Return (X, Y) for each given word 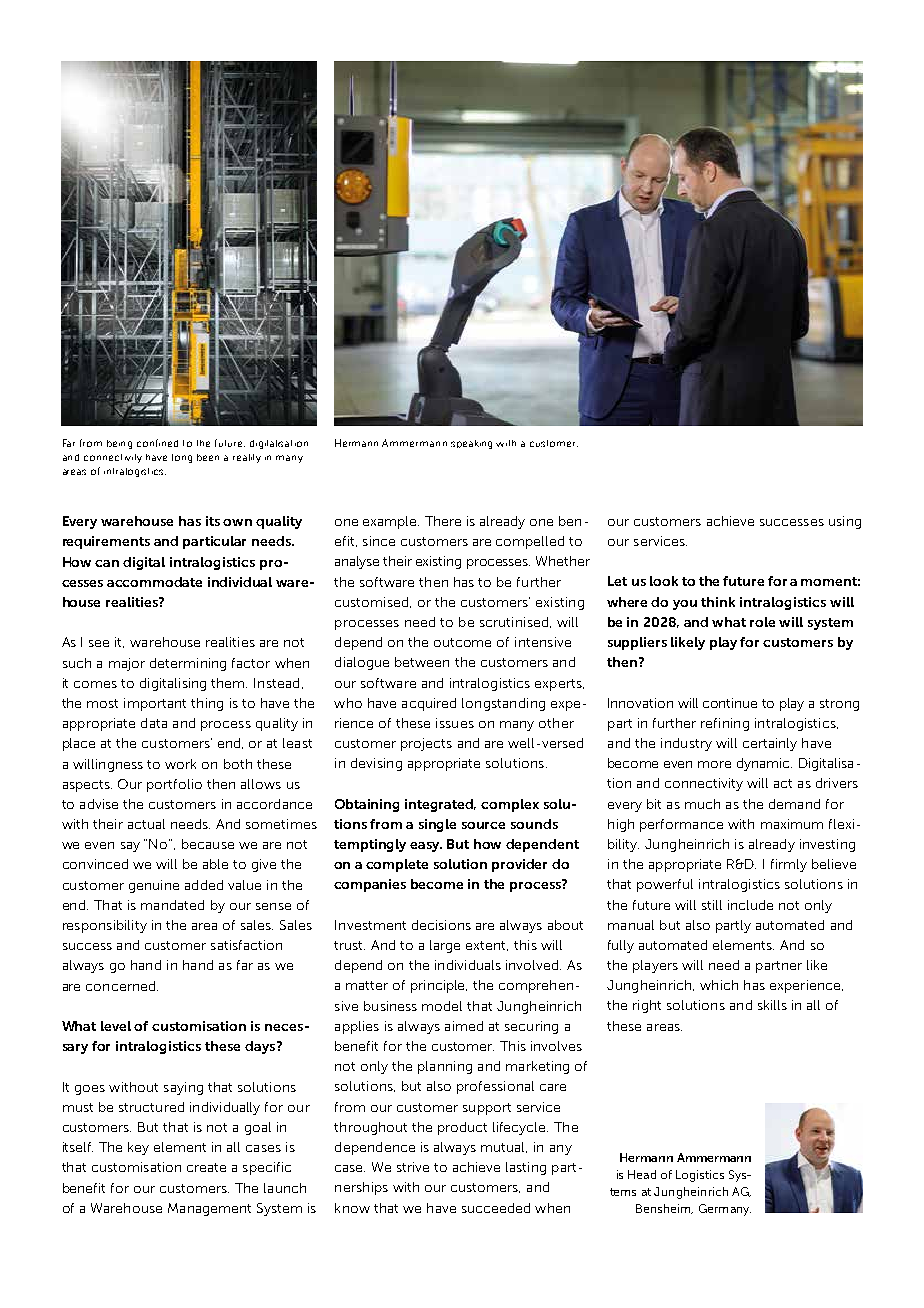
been (208, 457)
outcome (462, 642)
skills (772, 1005)
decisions (441, 925)
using (845, 522)
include (750, 905)
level (116, 1026)
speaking (471, 444)
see (99, 643)
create (206, 1167)
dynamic (764, 764)
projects (426, 744)
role (762, 622)
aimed (464, 1026)
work (180, 764)
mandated (172, 905)
